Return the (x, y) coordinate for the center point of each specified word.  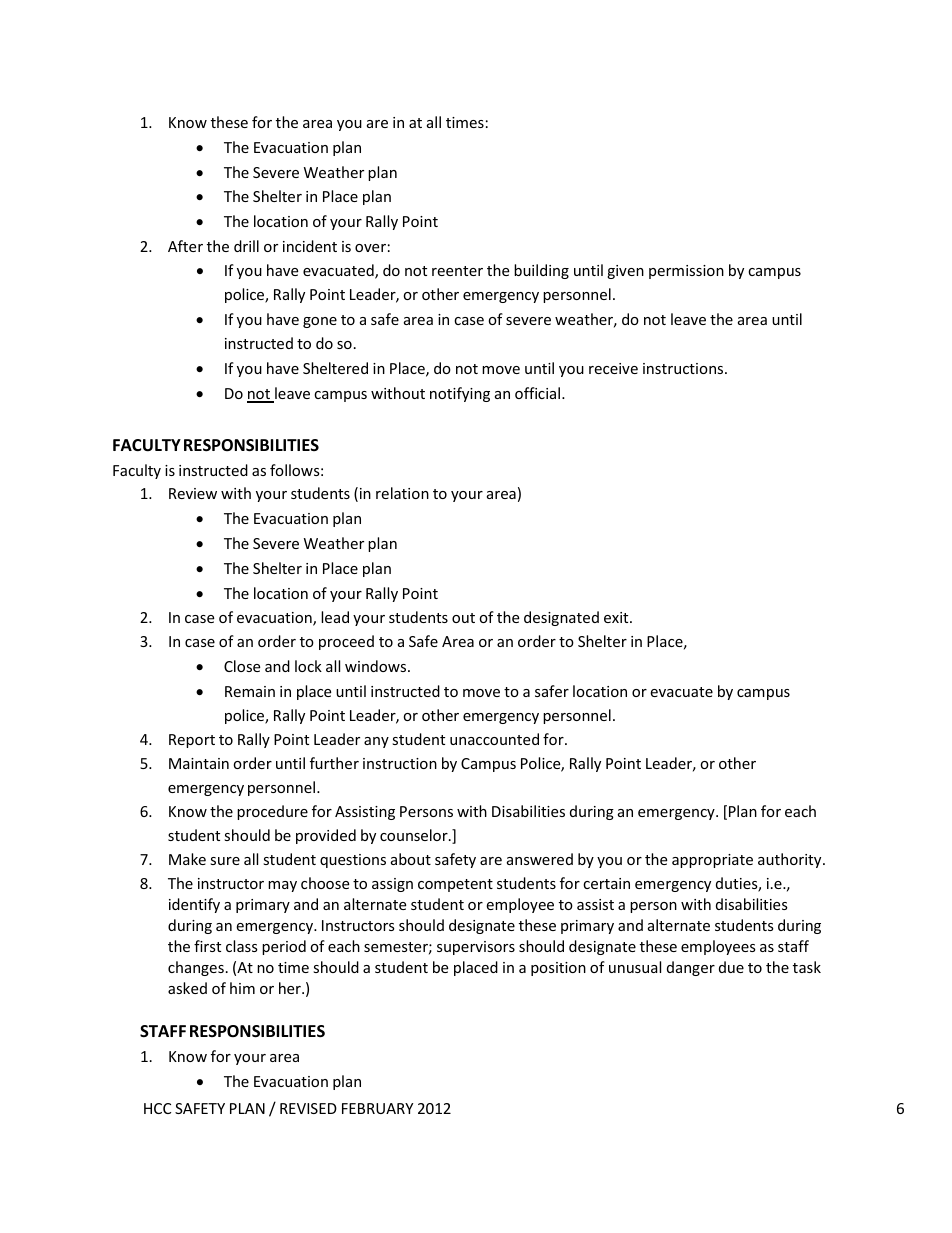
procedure (272, 812)
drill (246, 246)
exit (617, 617)
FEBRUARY (377, 1108)
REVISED (308, 1108)
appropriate (712, 861)
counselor (415, 835)
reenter (457, 271)
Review (193, 493)
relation (402, 493)
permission (686, 272)
